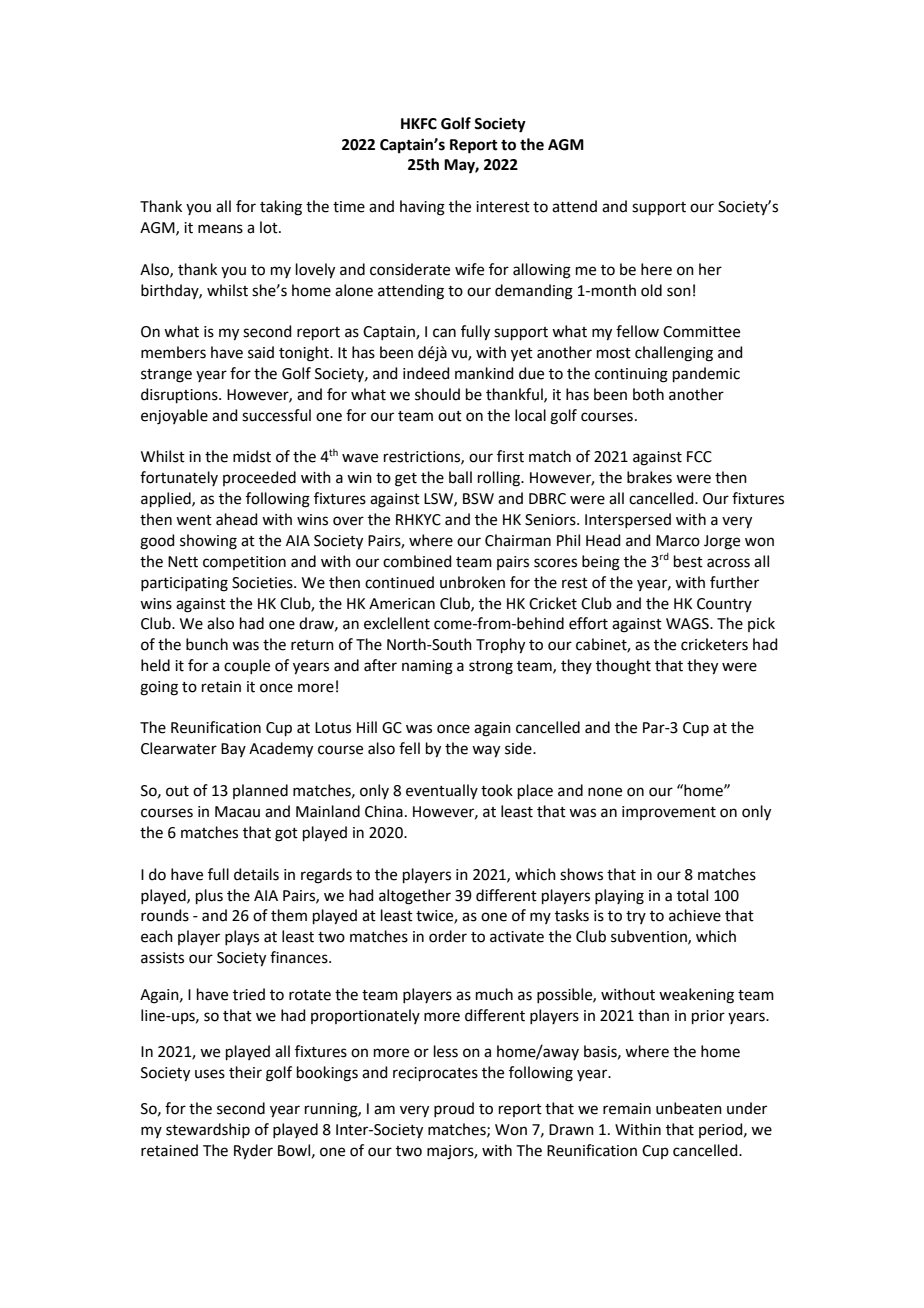  I want to click on wife, so click(469, 269).
